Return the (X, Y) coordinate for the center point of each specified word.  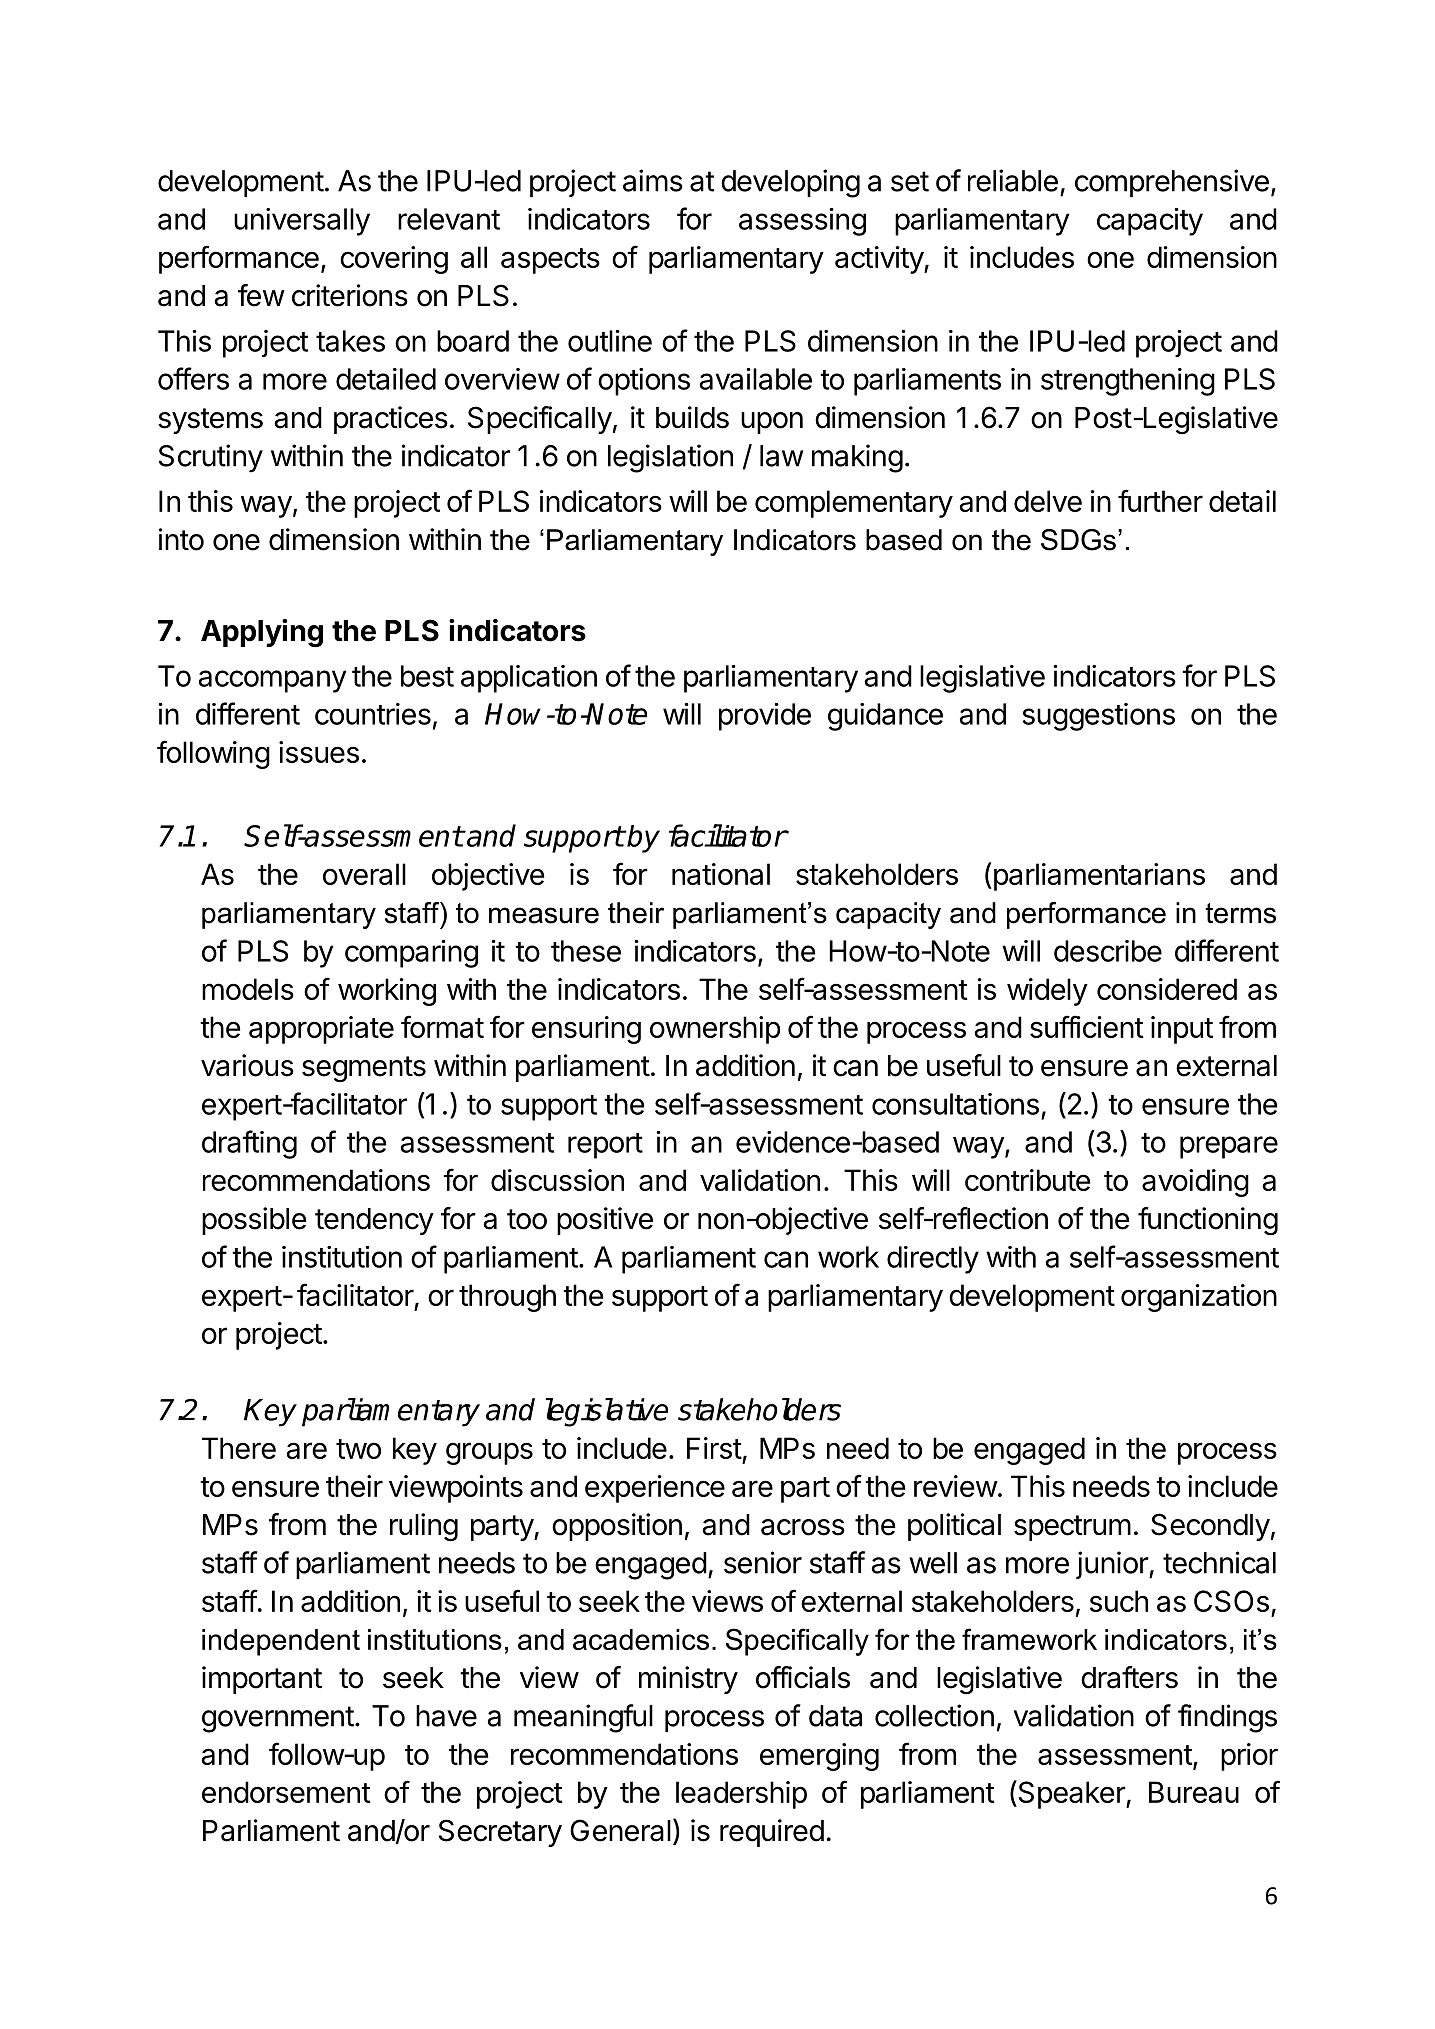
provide (765, 717)
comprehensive (1172, 183)
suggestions (1099, 717)
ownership (715, 1030)
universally (302, 222)
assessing (802, 222)
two (358, 1449)
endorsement (286, 1792)
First (714, 1448)
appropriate (321, 1030)
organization (1199, 1298)
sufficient (1087, 1026)
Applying (262, 633)
